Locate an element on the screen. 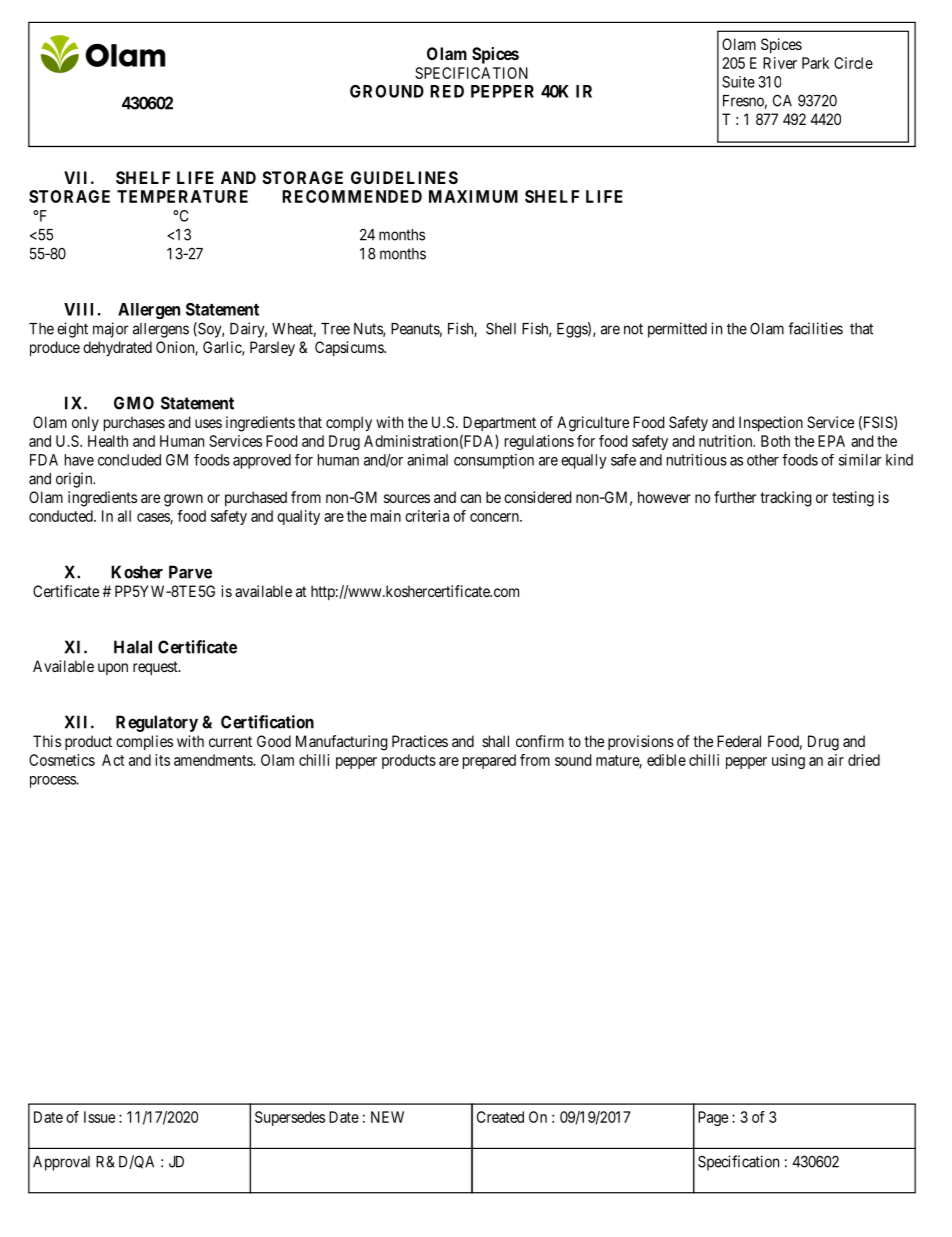 Image resolution: width=952 pixels, height=1237 pixels. GROUND is located at coordinates (387, 91).
